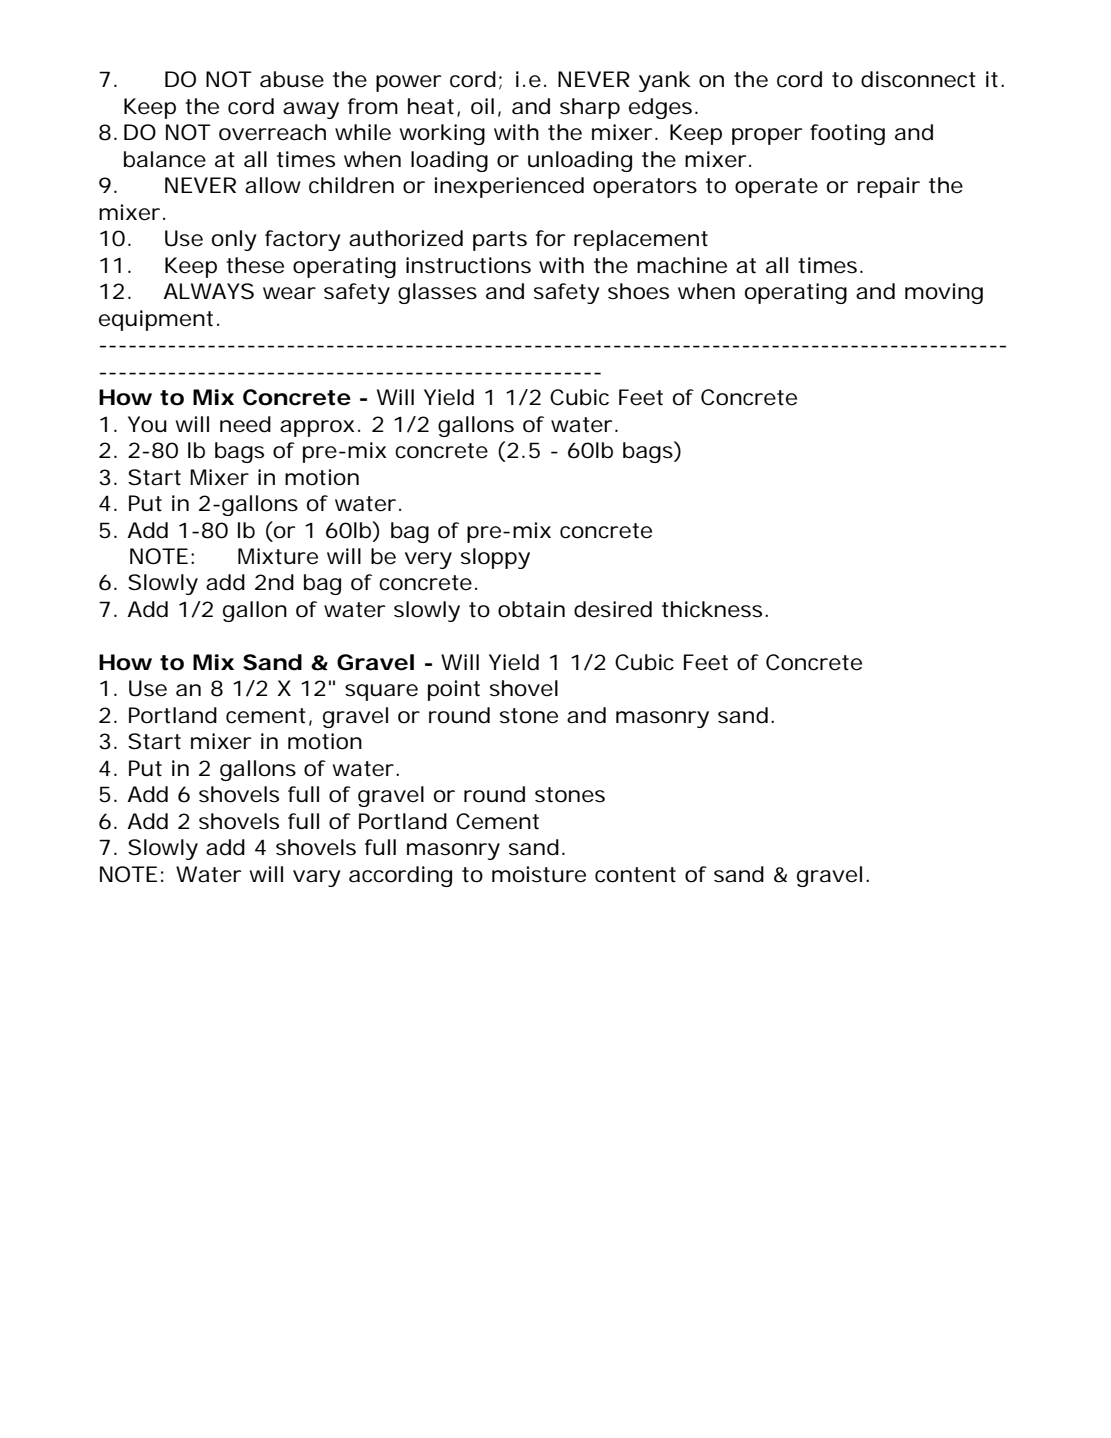 The width and height of the image is (1111, 1438). I want to click on Mixture, so click(278, 556).
